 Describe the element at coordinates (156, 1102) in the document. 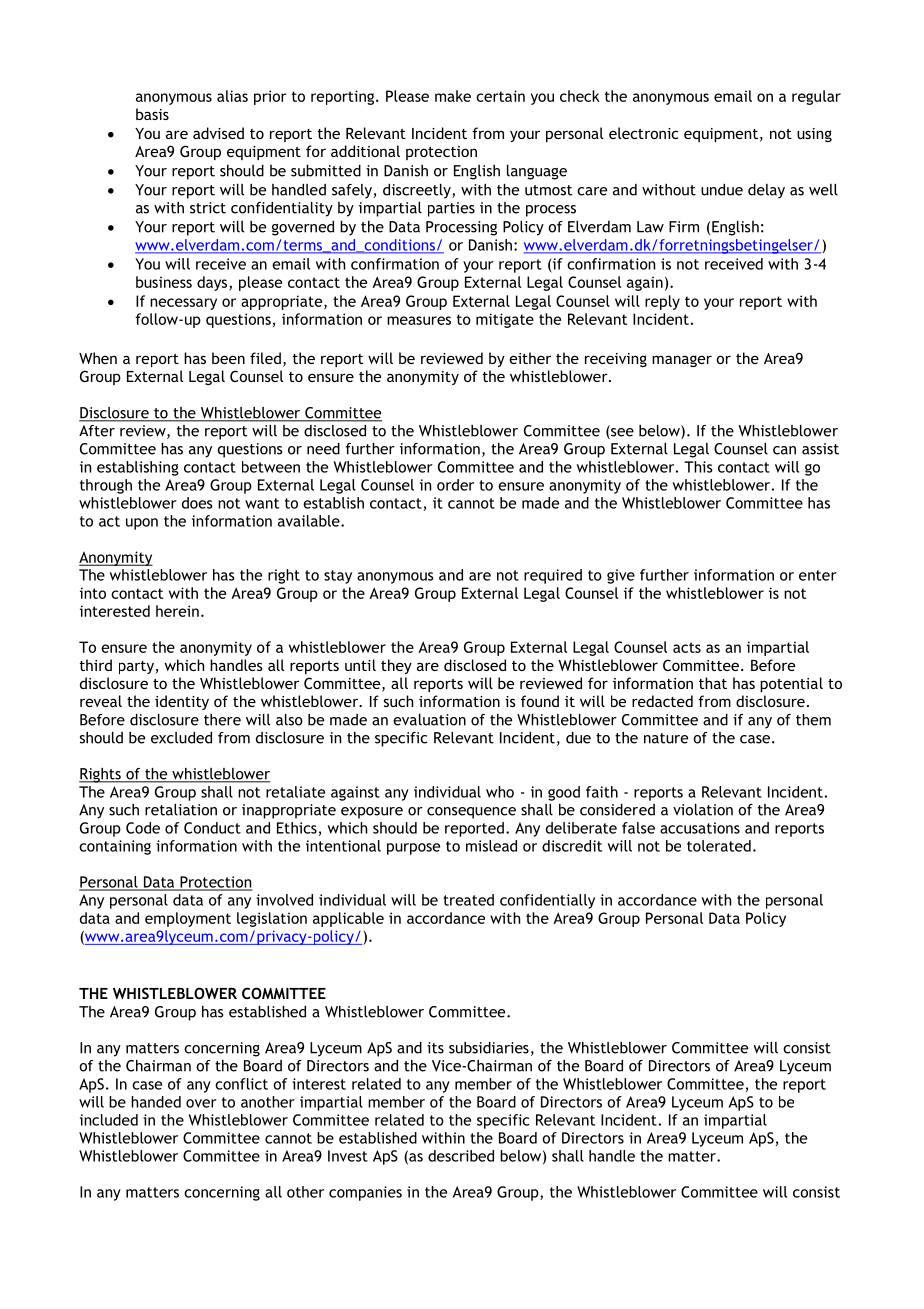

I see `handed` at that location.
